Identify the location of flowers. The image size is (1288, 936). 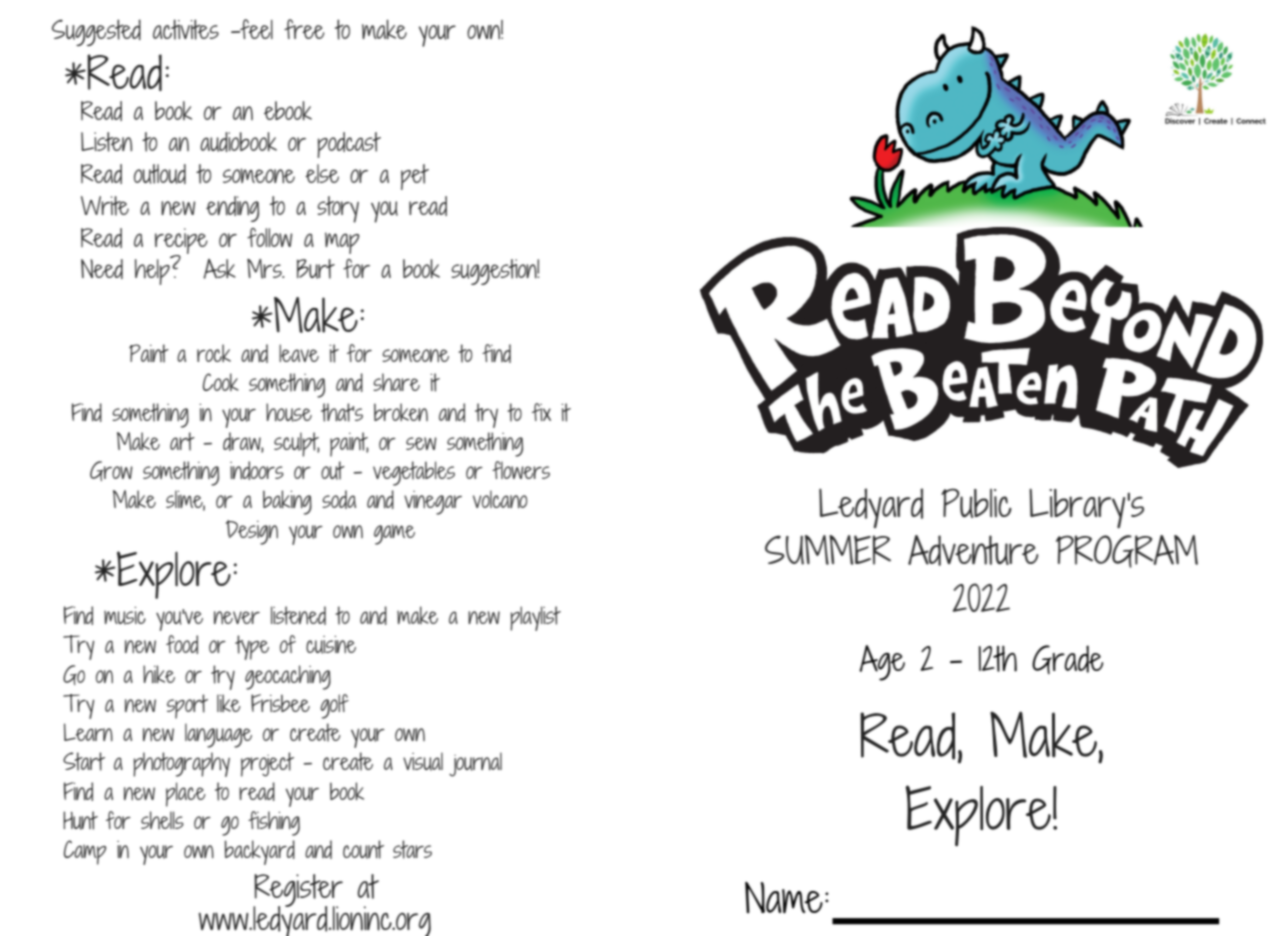
(521, 470).
